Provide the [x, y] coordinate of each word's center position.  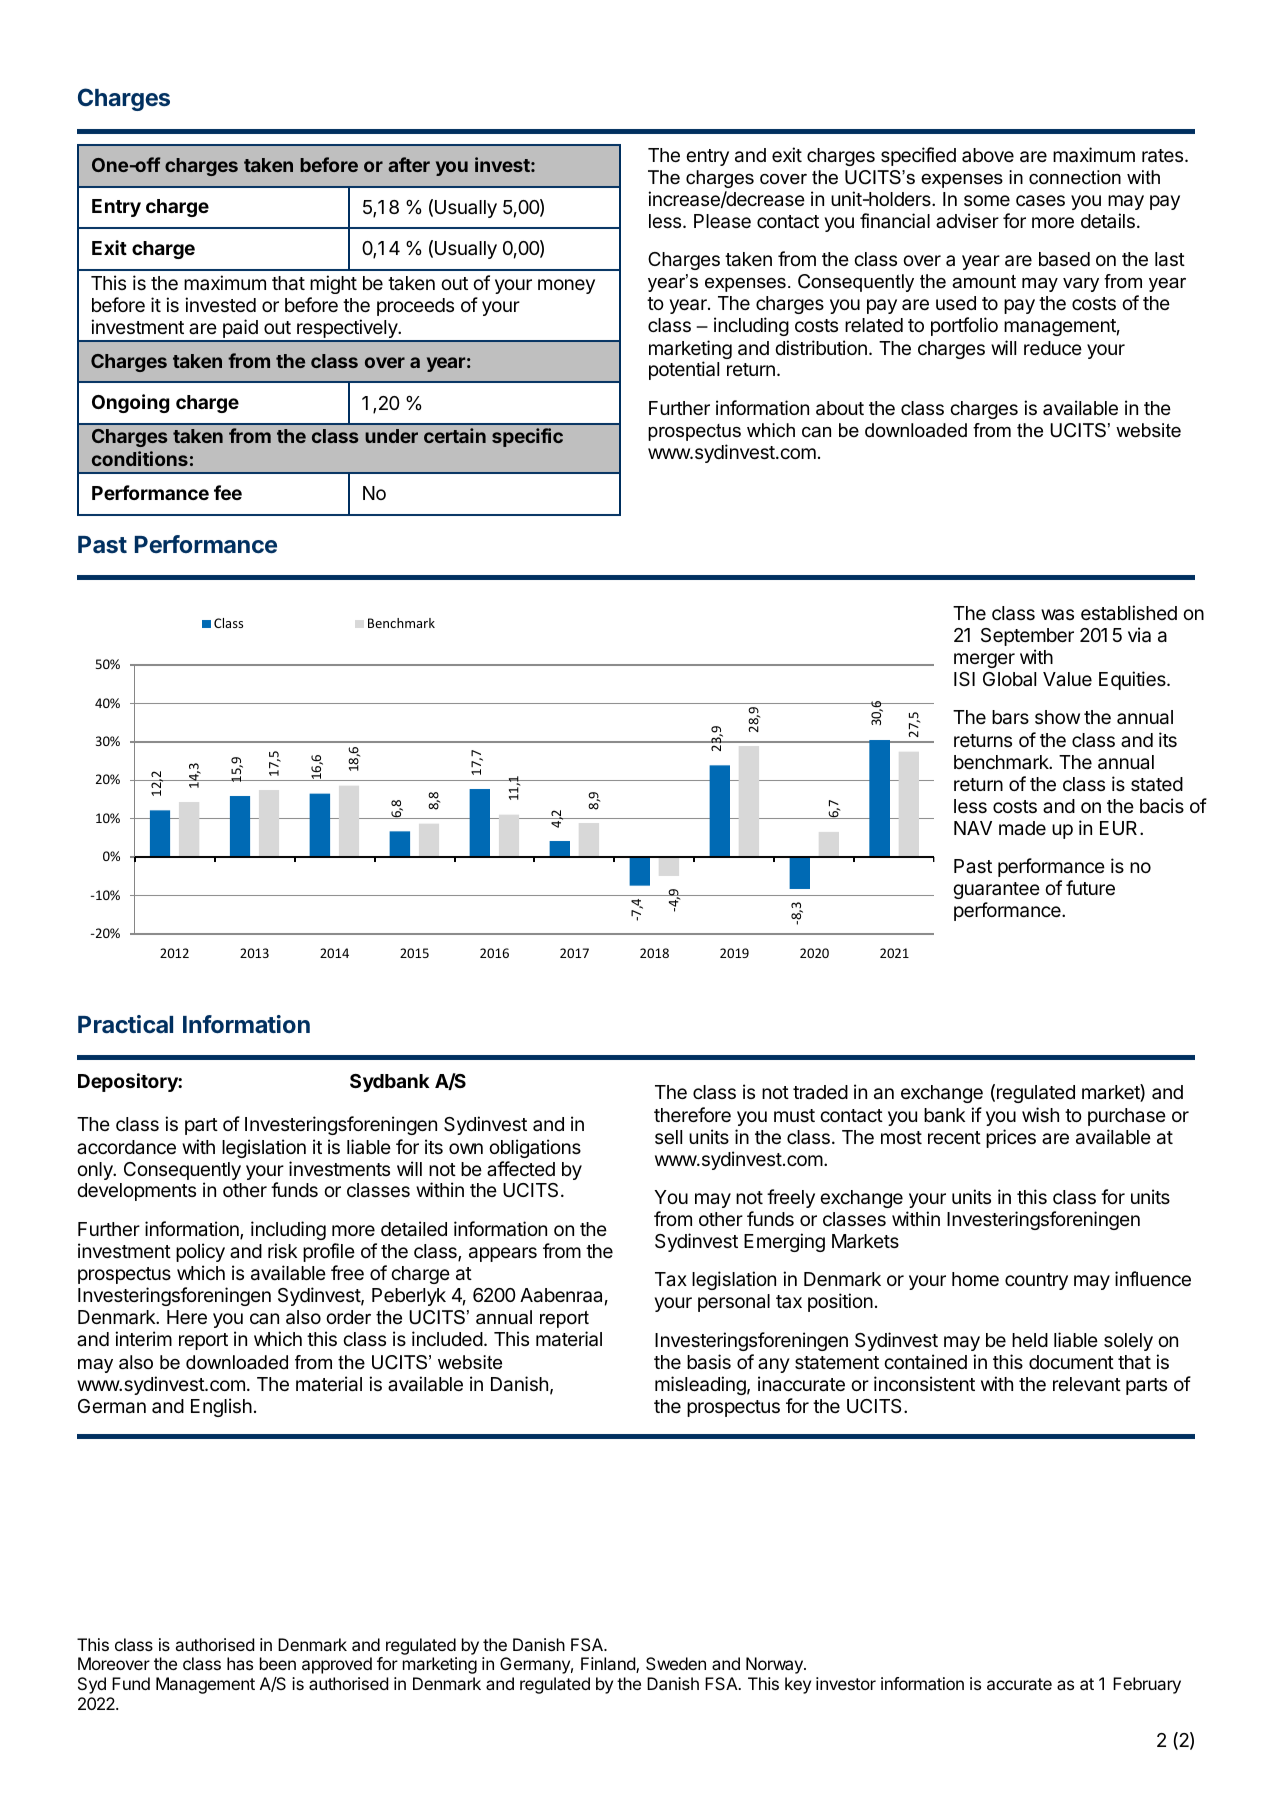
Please [722, 221]
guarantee [996, 890]
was [1057, 615]
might [333, 284]
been [278, 1663]
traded [820, 1092]
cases [1040, 201]
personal [734, 1303]
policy [200, 1252]
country [1036, 1281]
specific [527, 437]
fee [228, 492]
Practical [125, 1024]
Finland [609, 1665]
